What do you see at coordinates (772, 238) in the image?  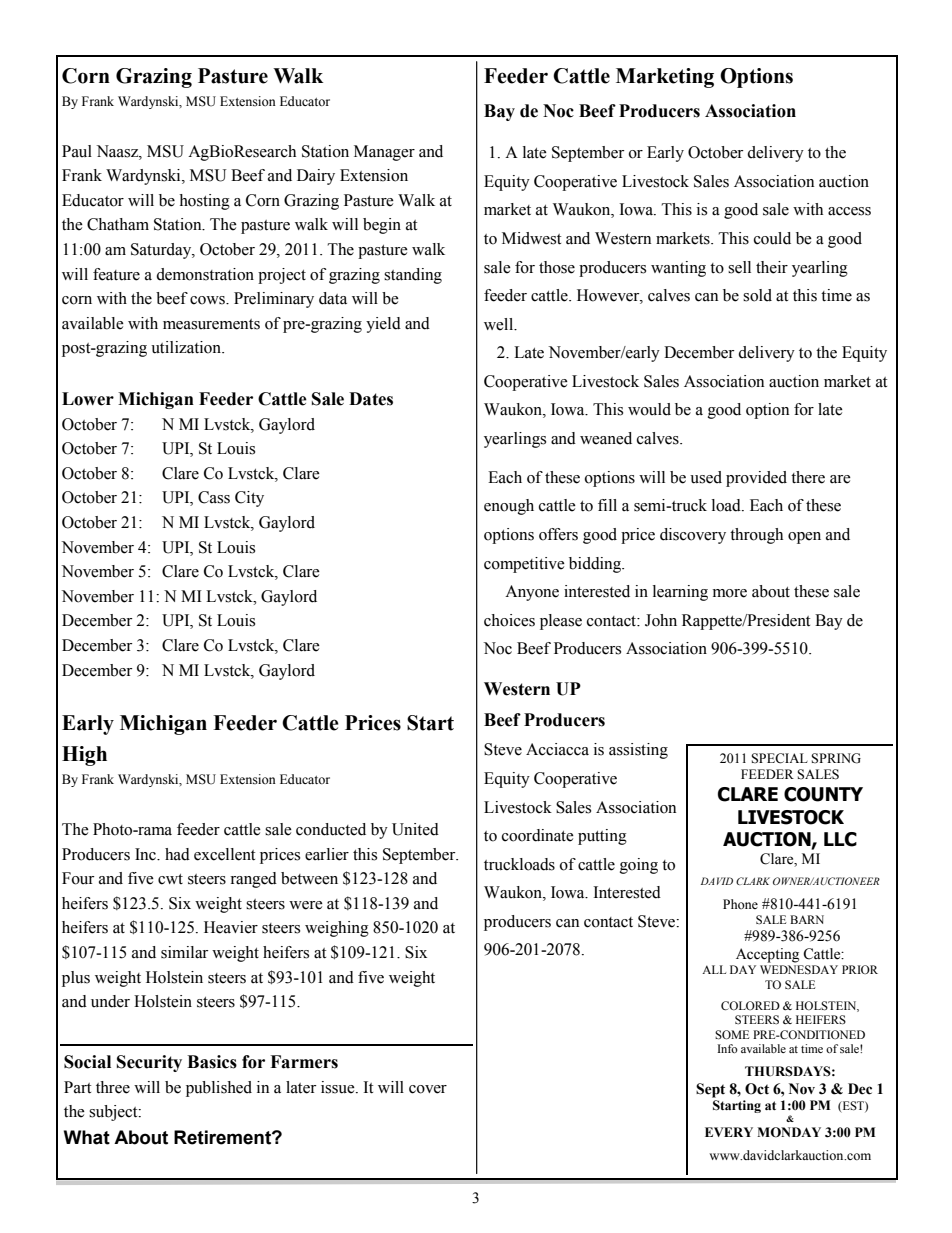 I see `could` at bounding box center [772, 238].
